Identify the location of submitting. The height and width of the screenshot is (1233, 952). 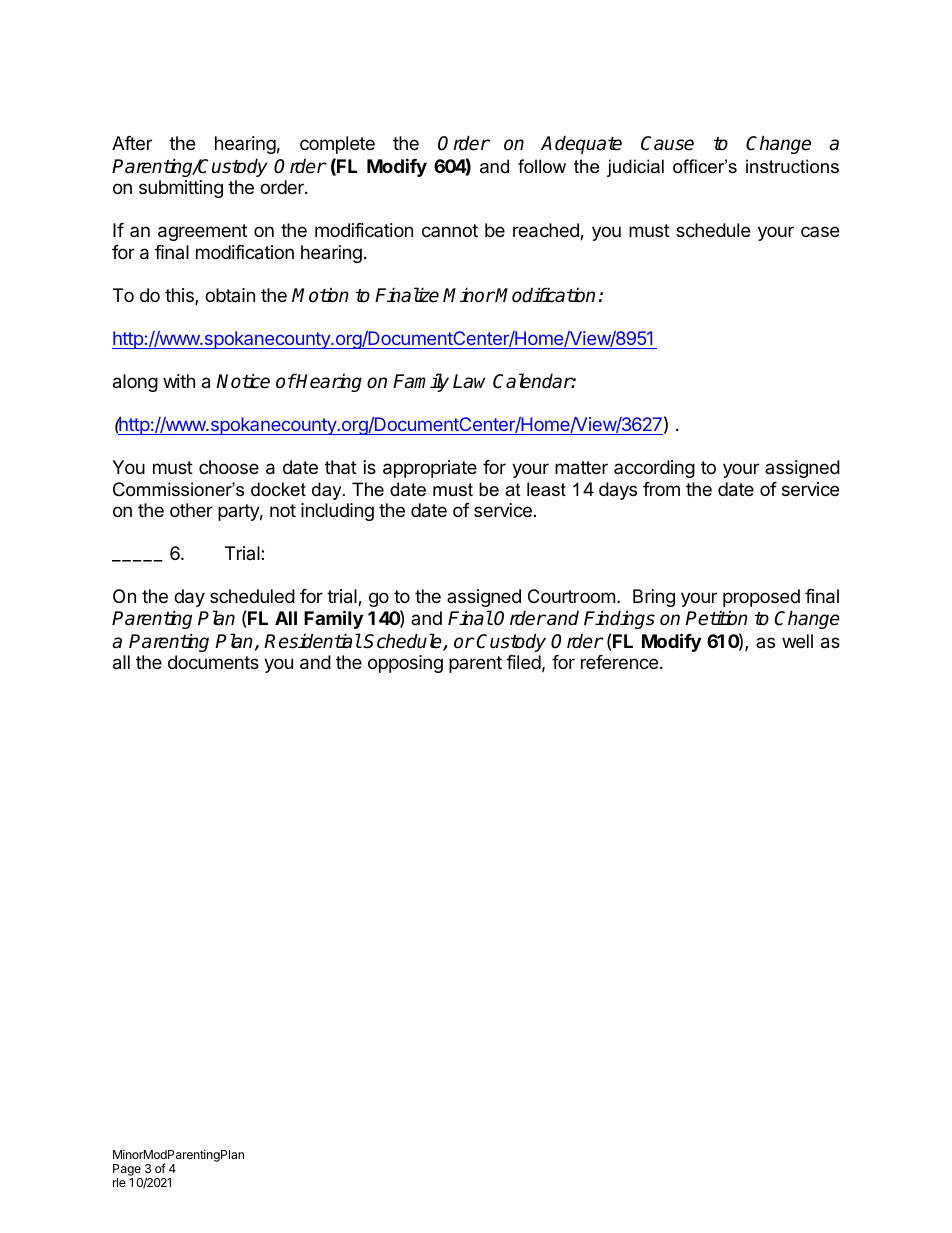
(181, 189).
